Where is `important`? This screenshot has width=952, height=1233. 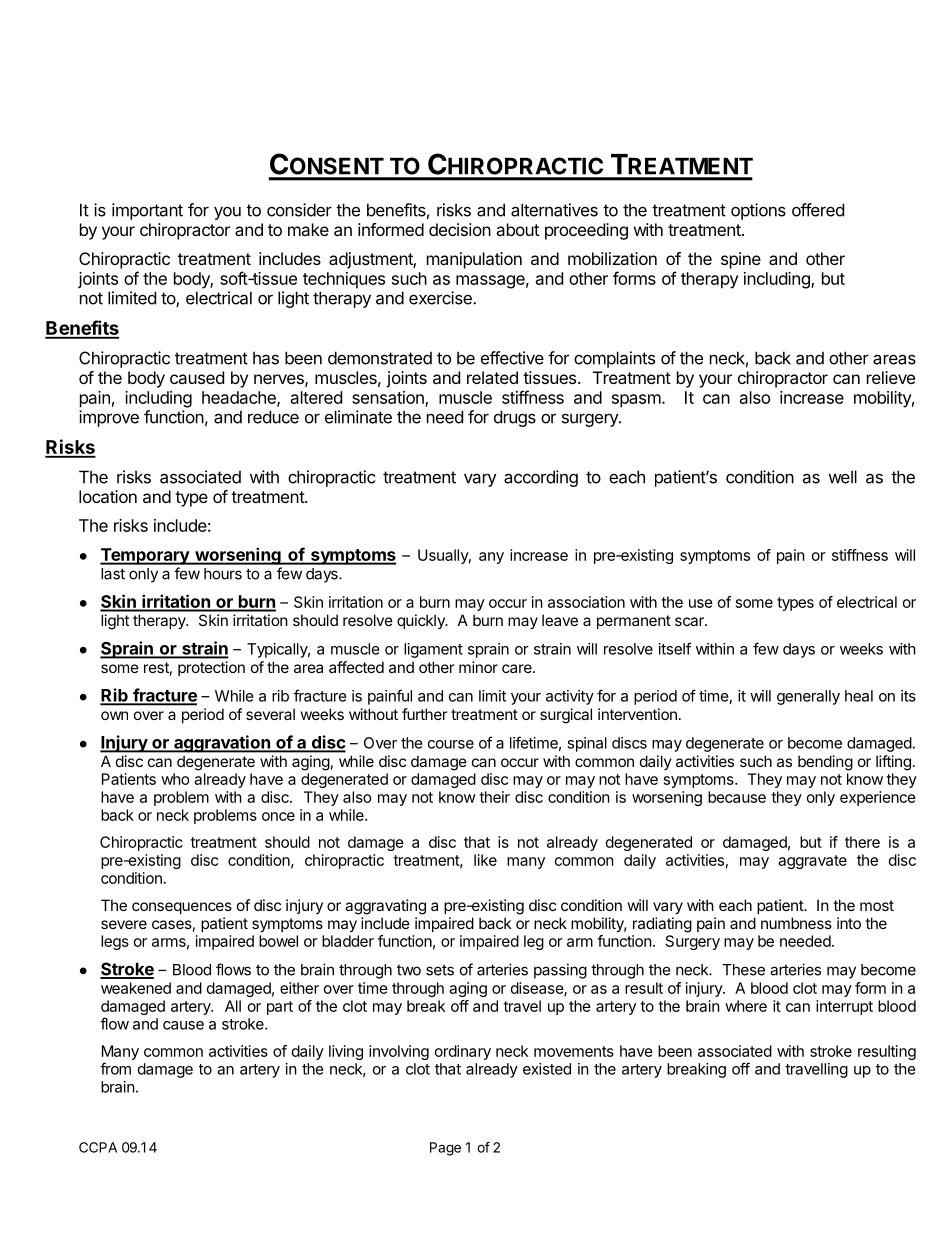
important is located at coordinates (147, 211).
